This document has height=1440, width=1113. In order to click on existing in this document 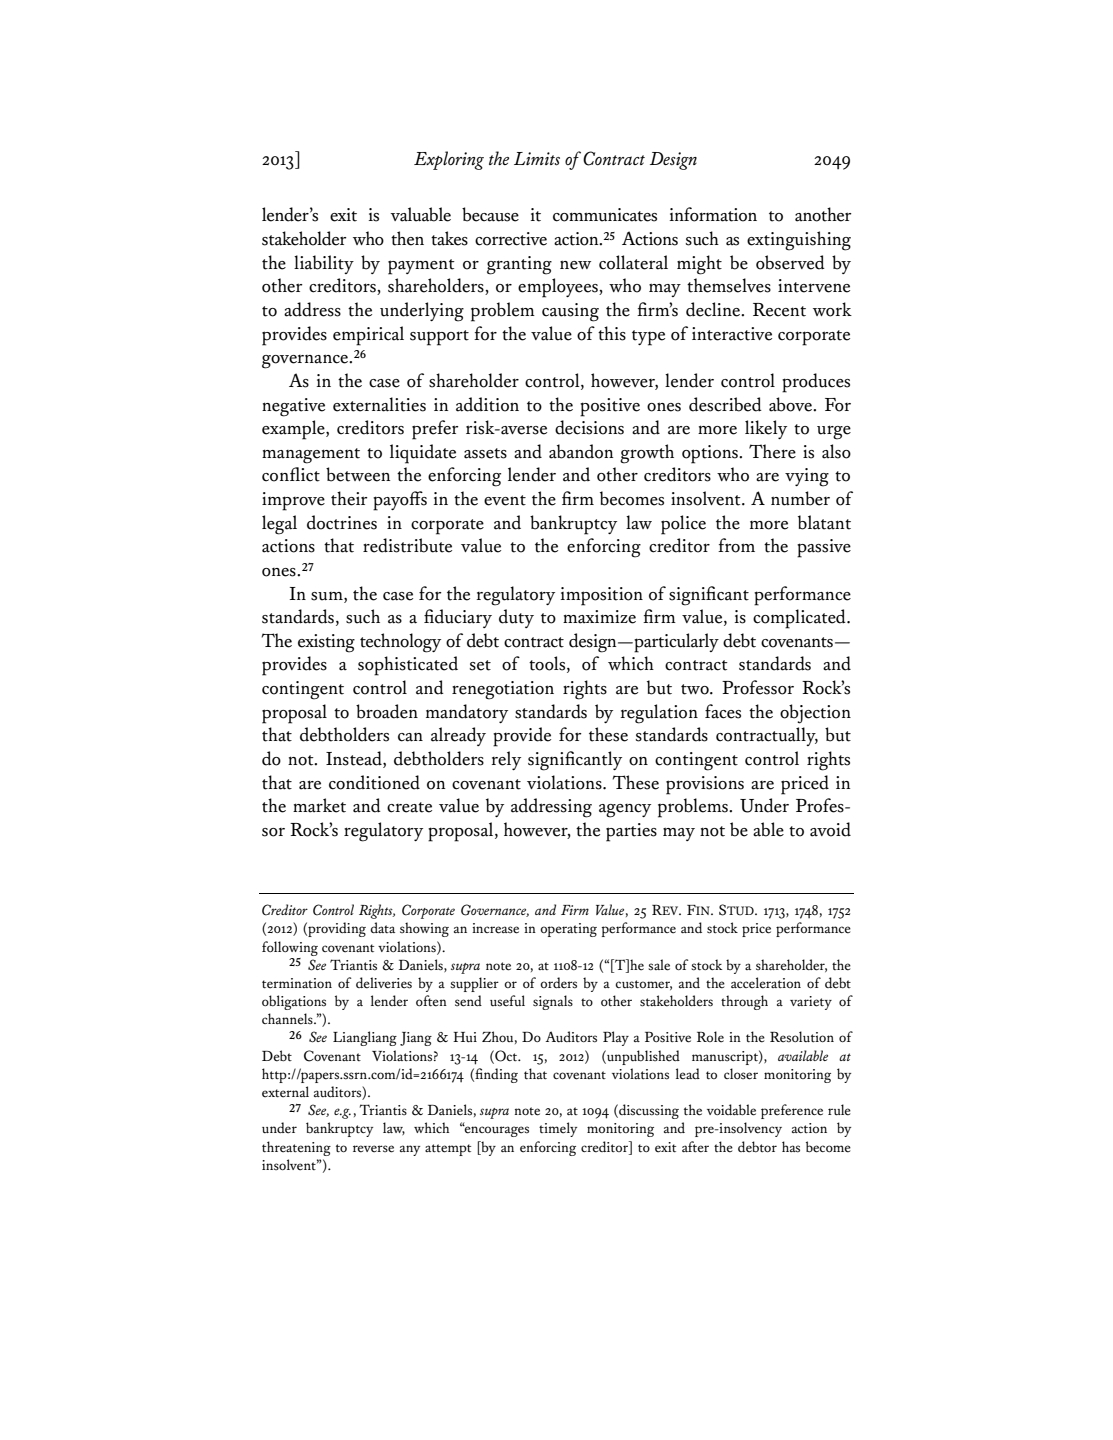, I will do `click(326, 643)`.
